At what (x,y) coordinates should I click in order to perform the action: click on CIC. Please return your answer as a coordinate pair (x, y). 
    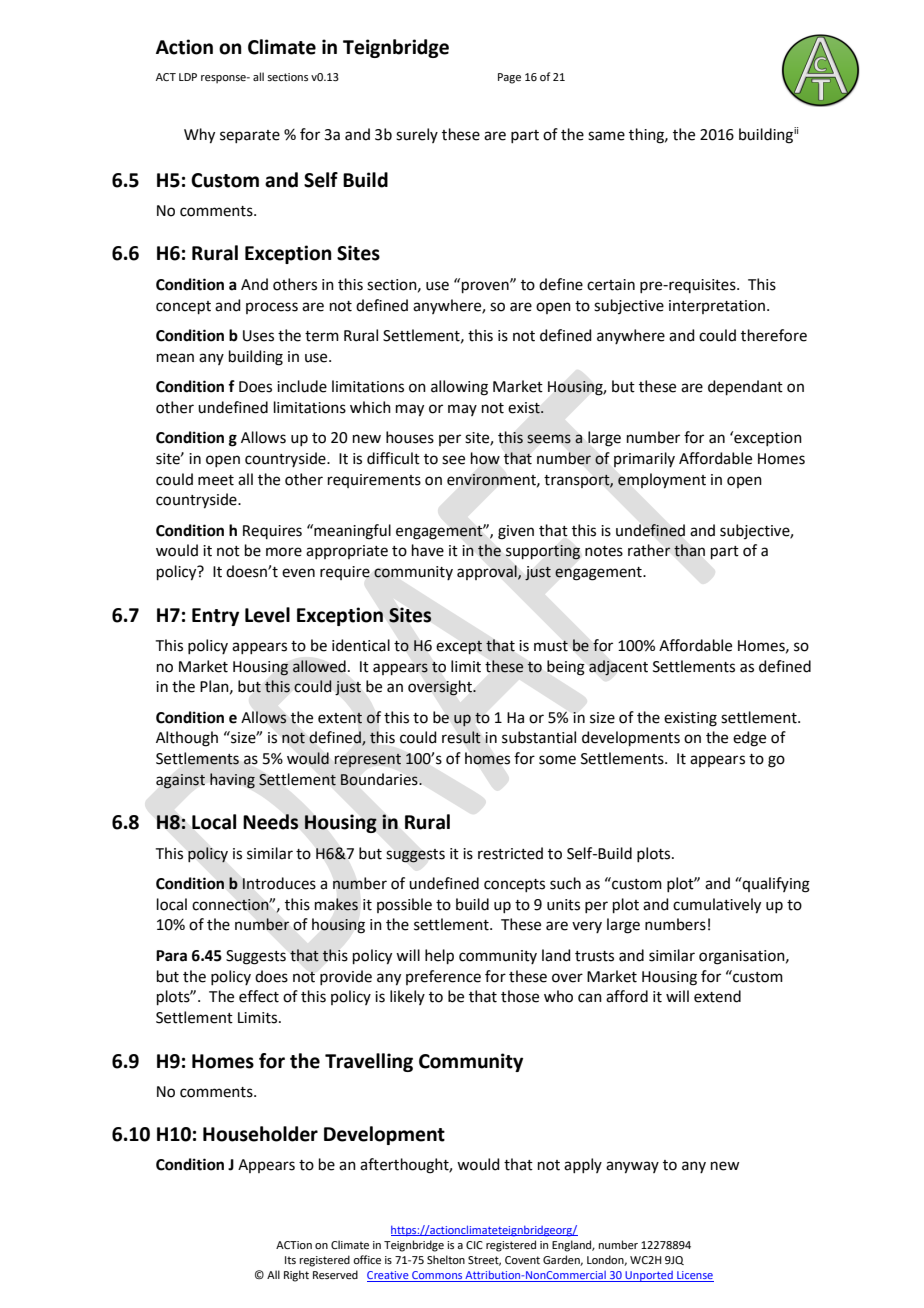
    Looking at the image, I should click on (474, 1245).
